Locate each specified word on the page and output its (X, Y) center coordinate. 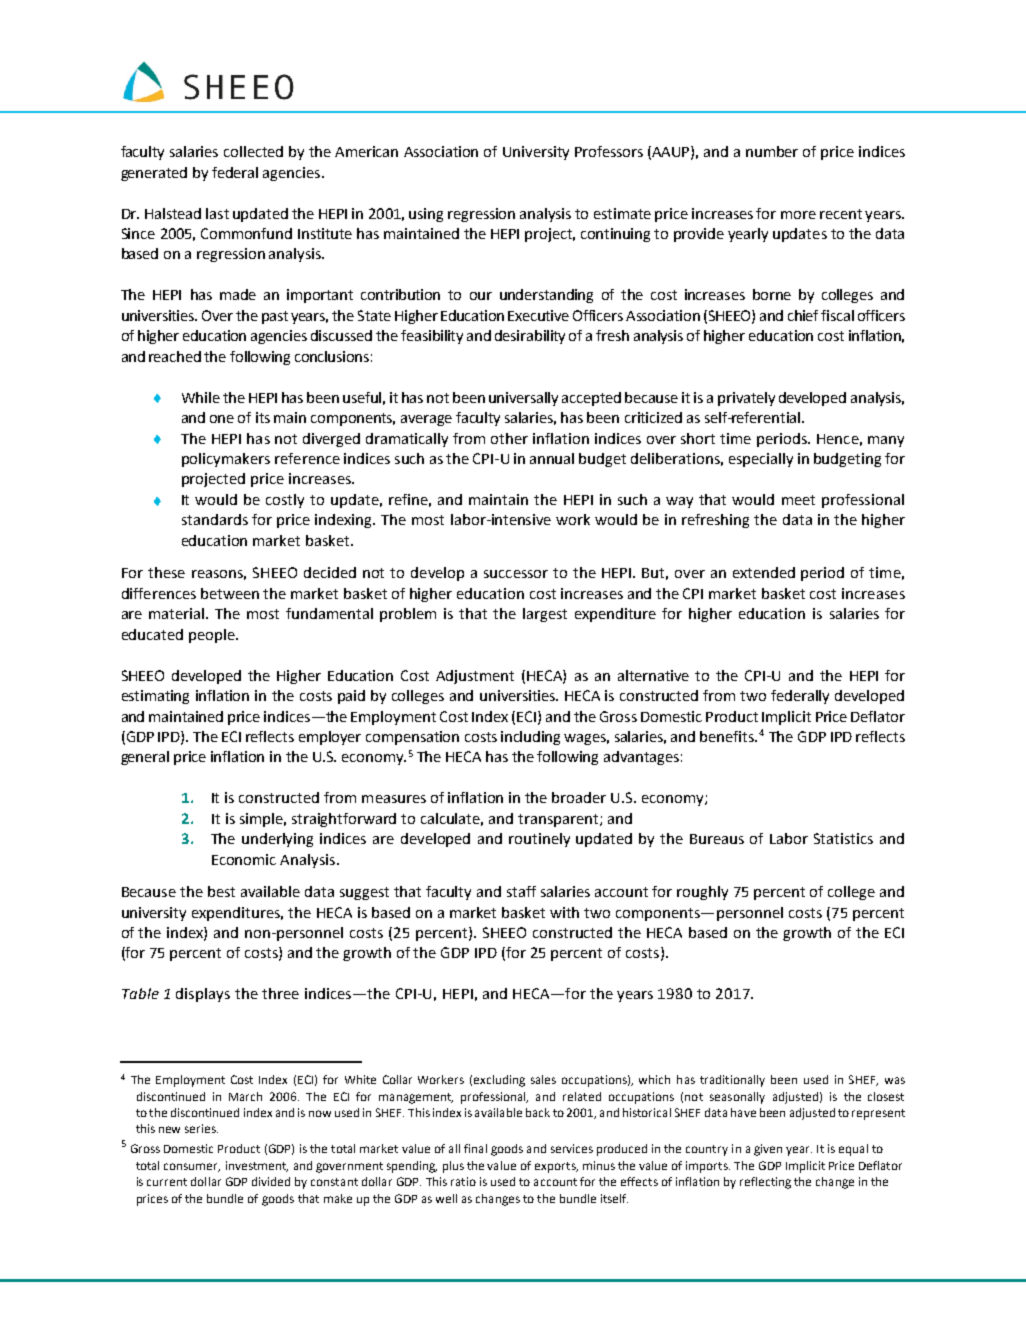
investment (257, 1166)
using (426, 215)
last (217, 213)
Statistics (843, 838)
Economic (244, 859)
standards (215, 519)
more (798, 215)
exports (556, 1167)
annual (552, 458)
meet (798, 500)
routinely (539, 840)
